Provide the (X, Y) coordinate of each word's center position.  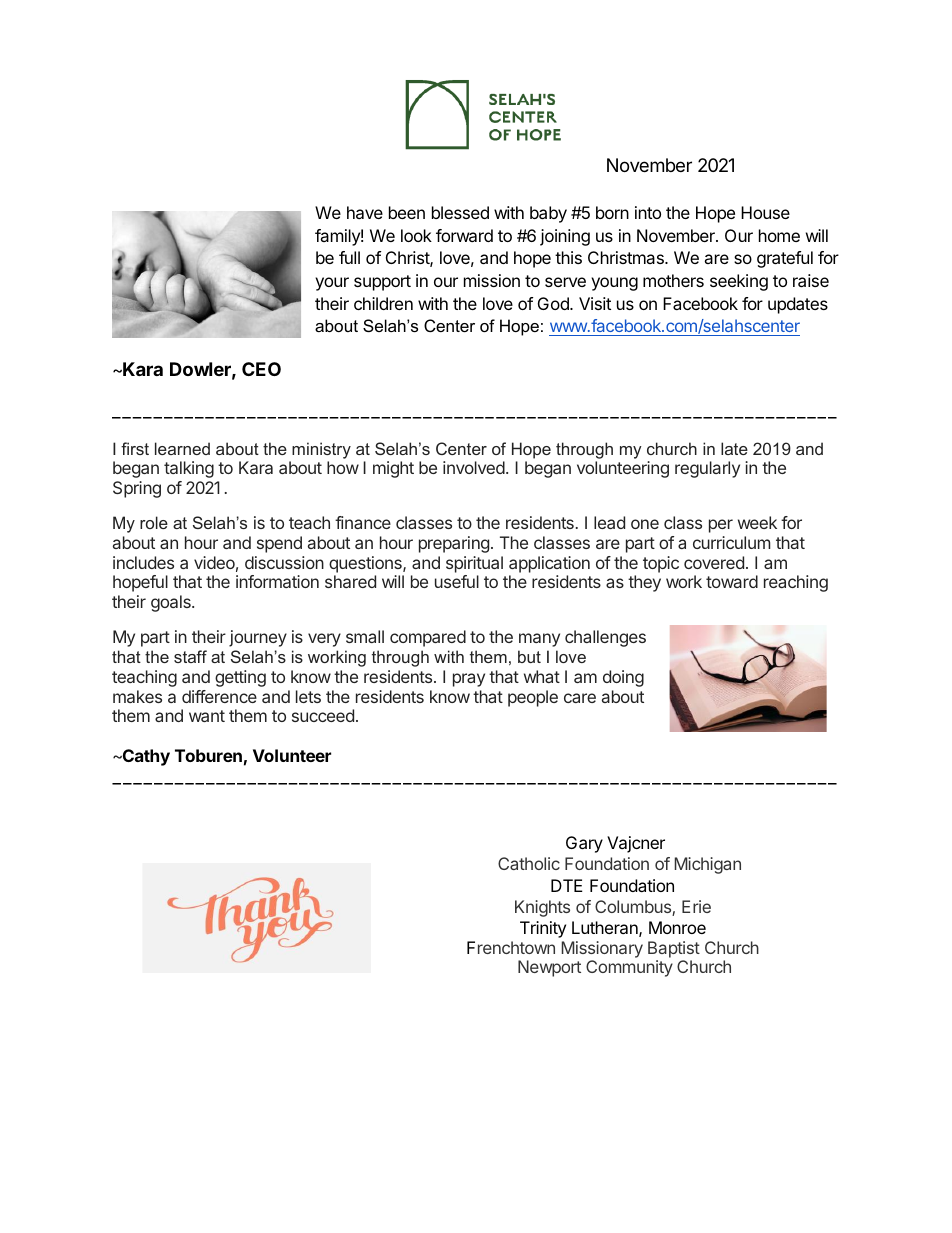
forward (464, 235)
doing (623, 678)
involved (474, 467)
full (349, 257)
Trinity (543, 929)
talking (189, 469)
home (779, 235)
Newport (549, 968)
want (207, 716)
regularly (707, 469)
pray (469, 680)
